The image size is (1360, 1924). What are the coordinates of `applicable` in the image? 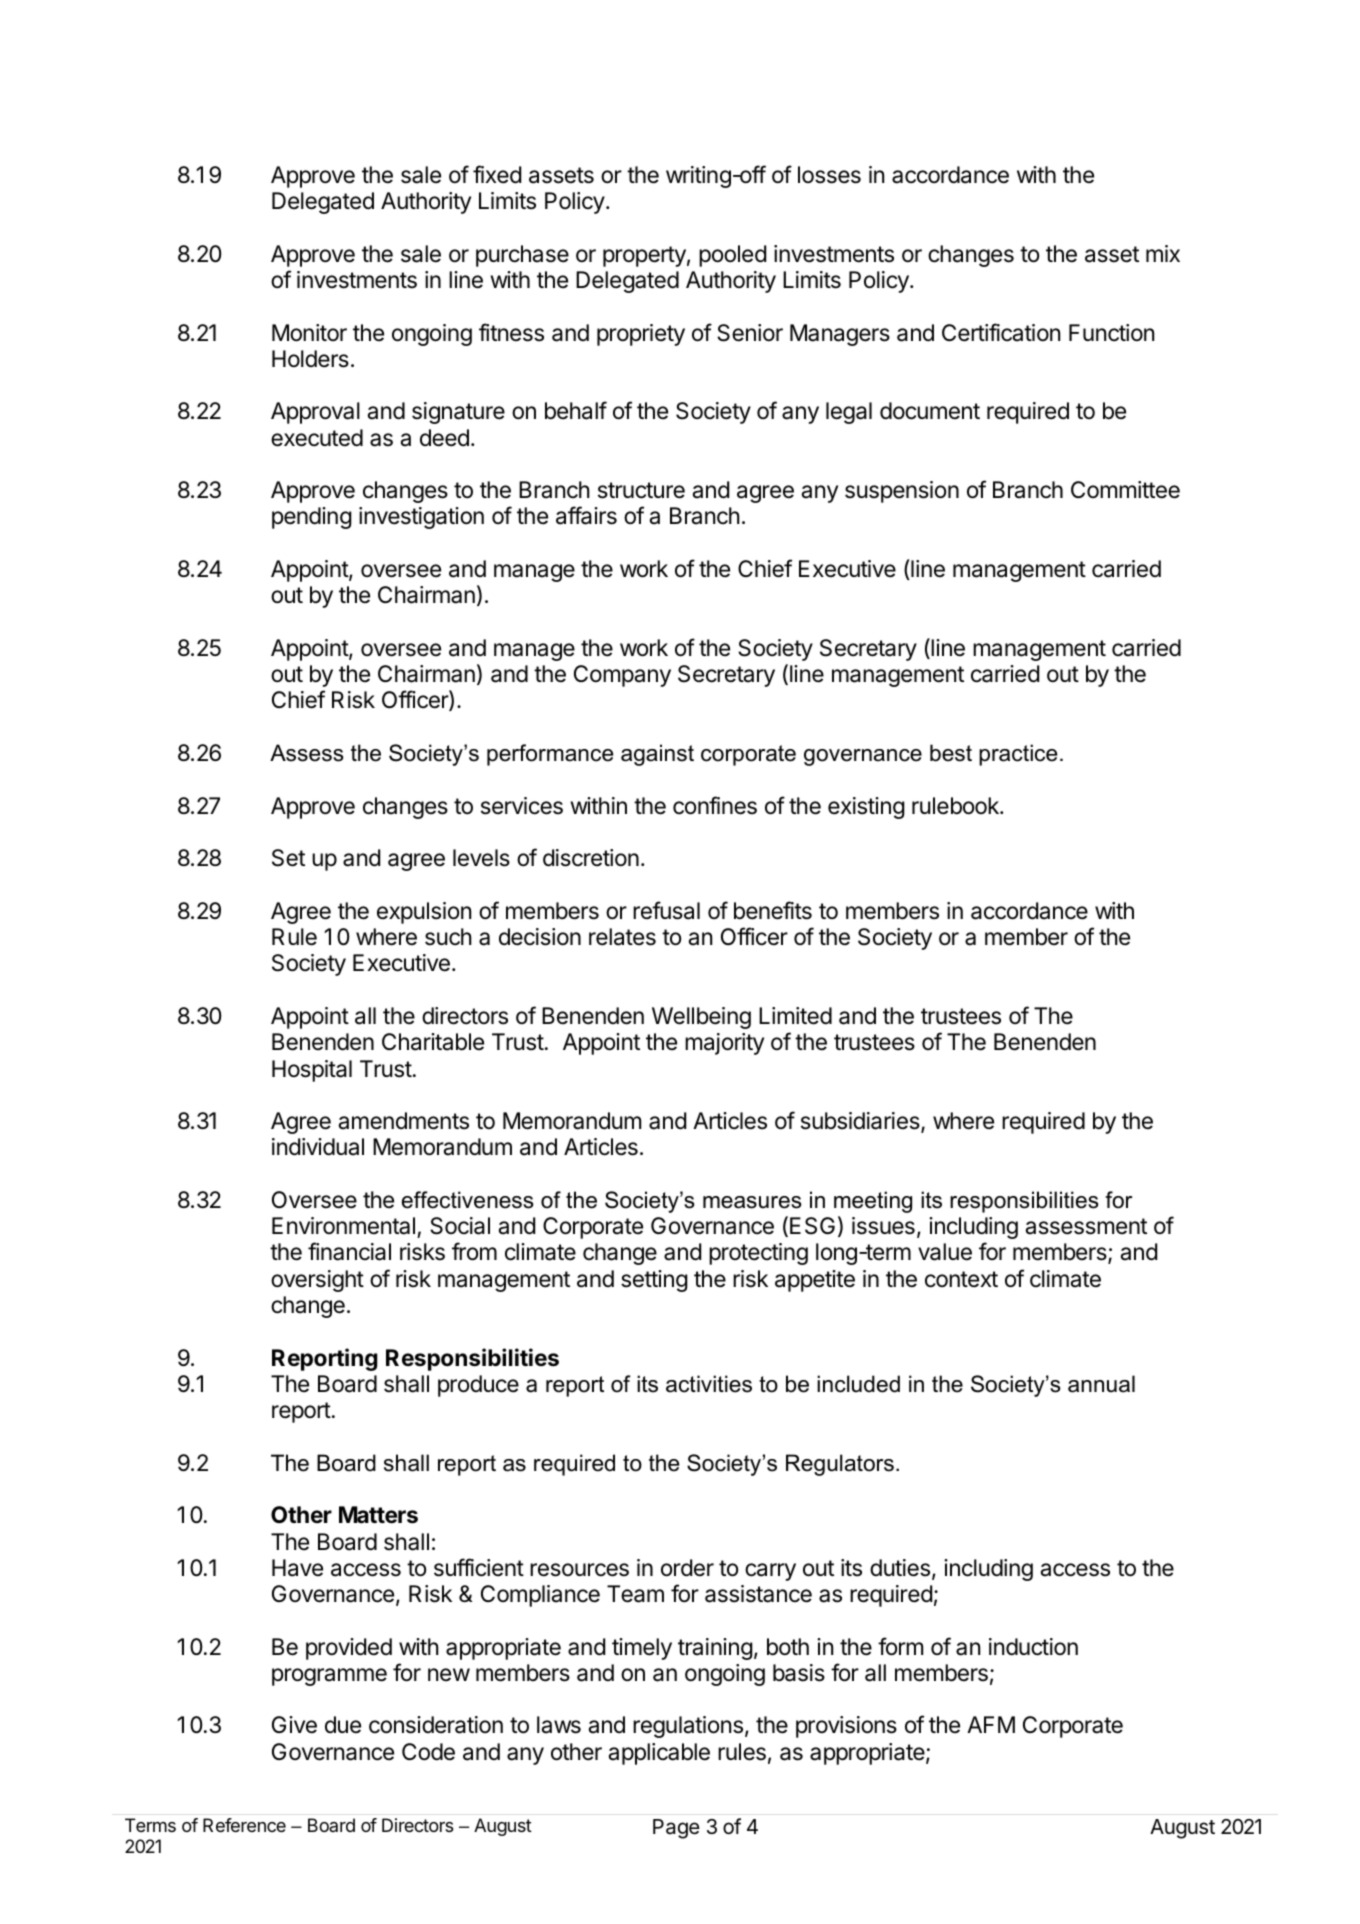 It's located at (659, 1754).
